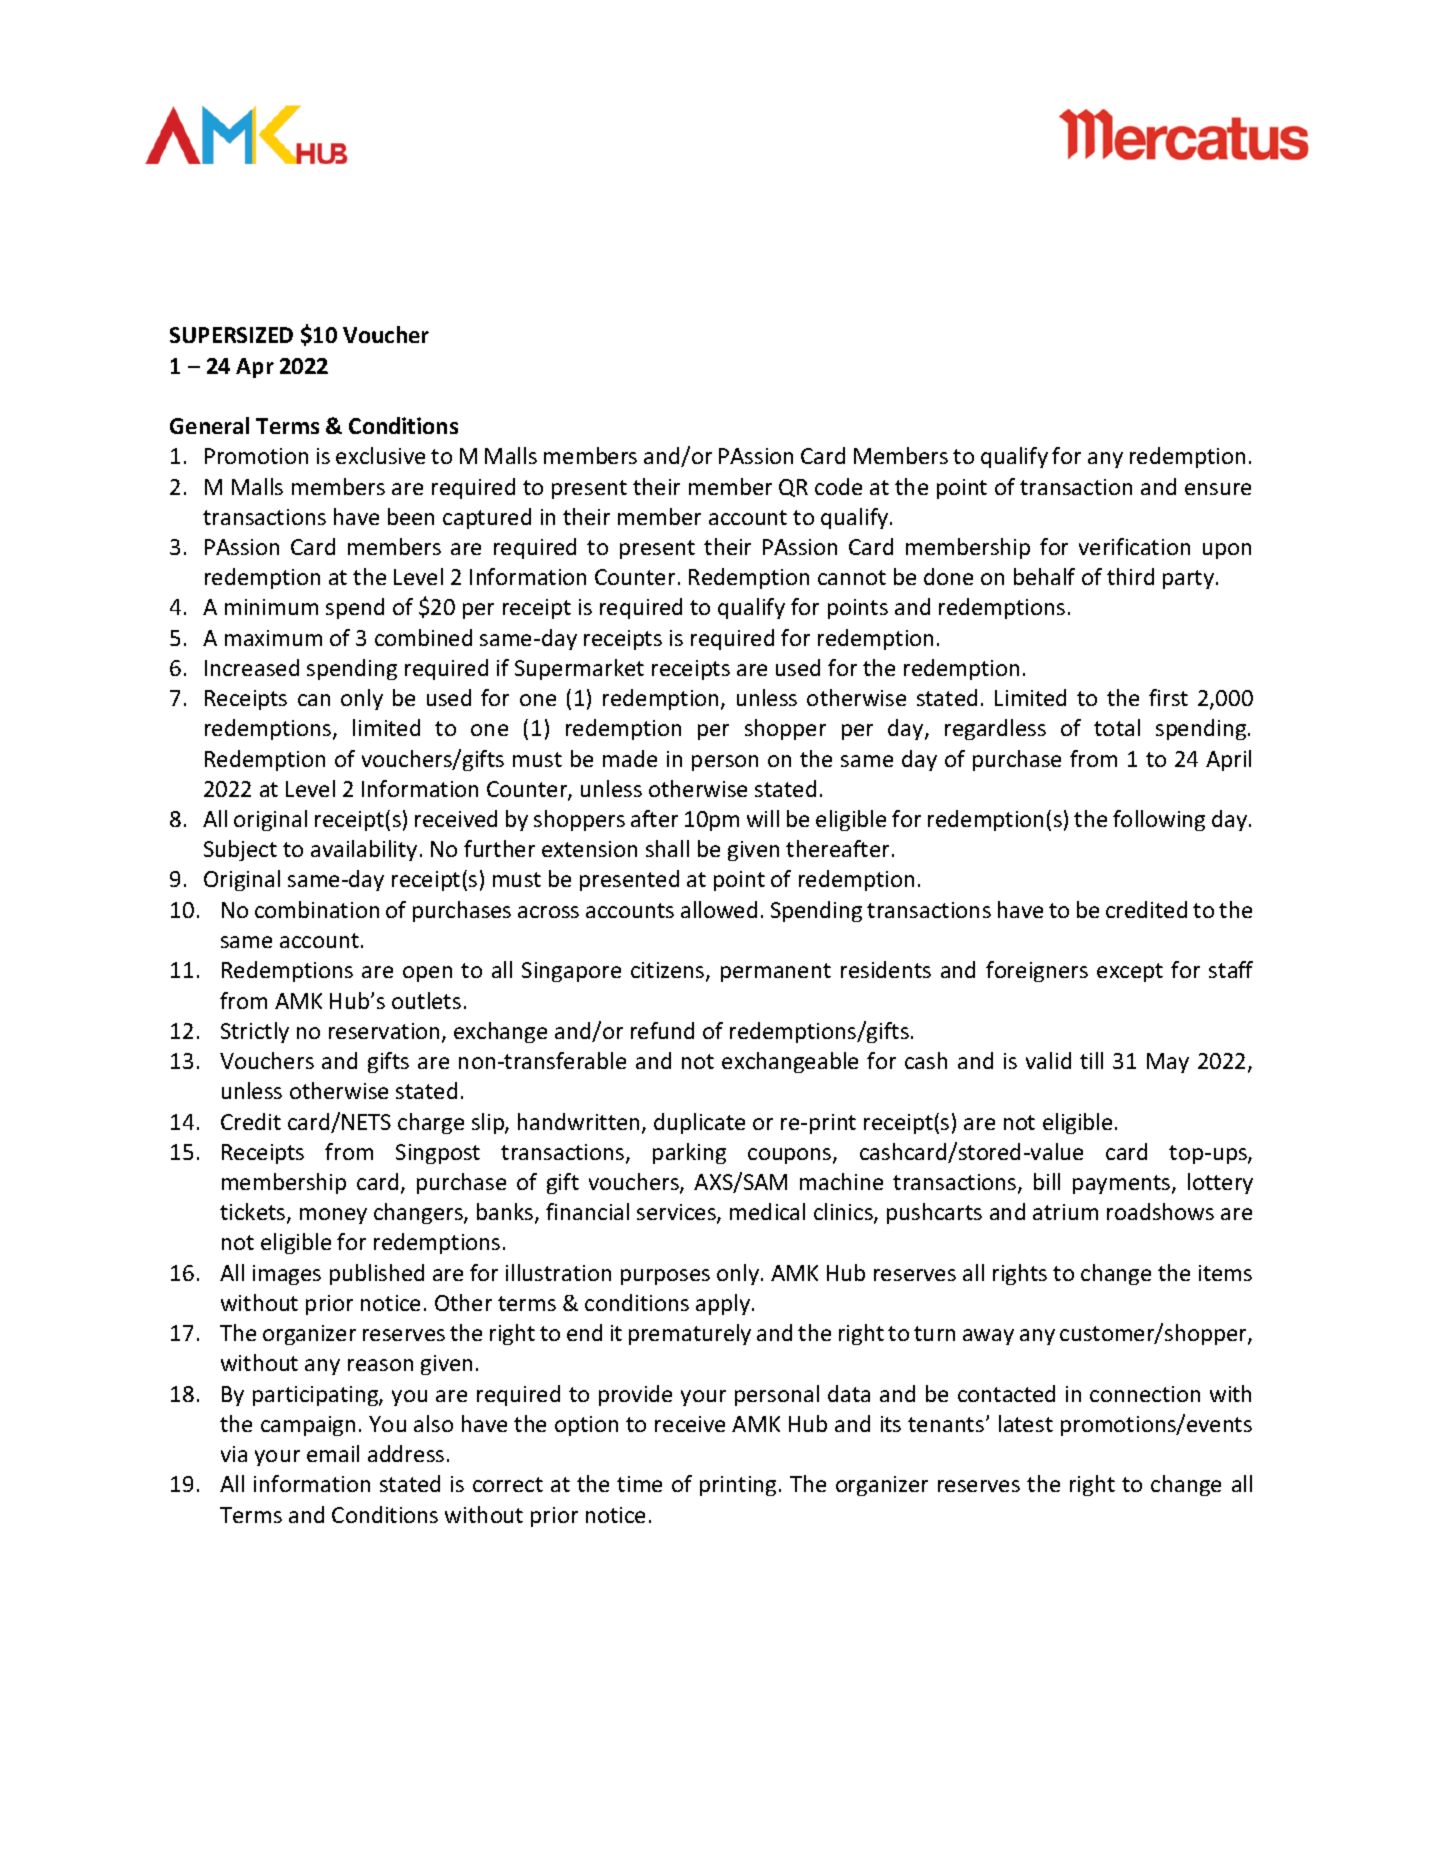 The height and width of the document is (1868, 1443). What do you see at coordinates (639, 1484) in the document?
I see `time` at bounding box center [639, 1484].
